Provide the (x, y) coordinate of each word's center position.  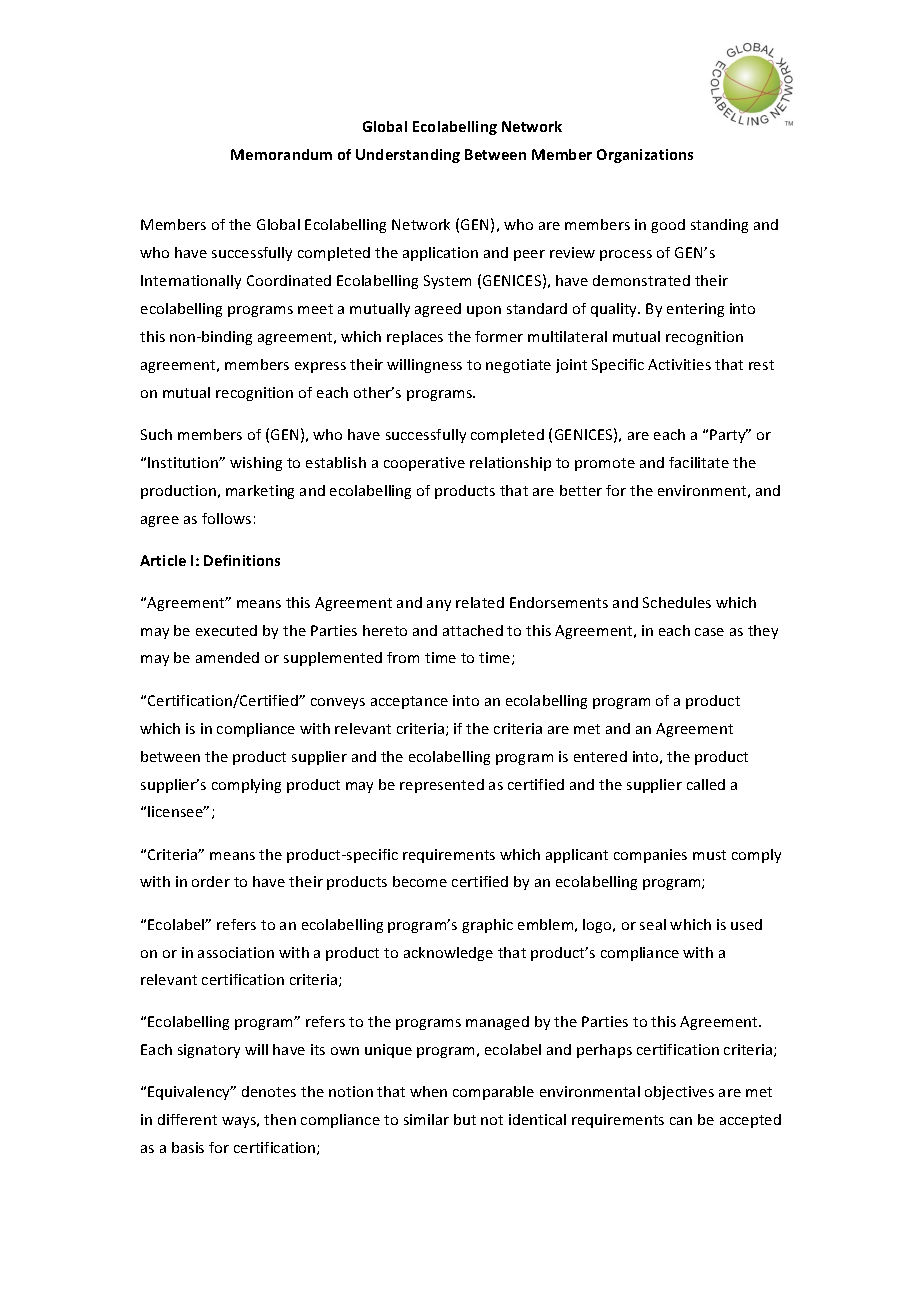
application (440, 254)
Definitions (242, 560)
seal (653, 924)
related (480, 602)
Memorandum (281, 154)
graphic (487, 926)
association (236, 952)
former (499, 336)
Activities (679, 364)
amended (227, 657)
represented (442, 786)
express (320, 367)
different (187, 1119)
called (706, 784)
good (668, 226)
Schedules (677, 602)
